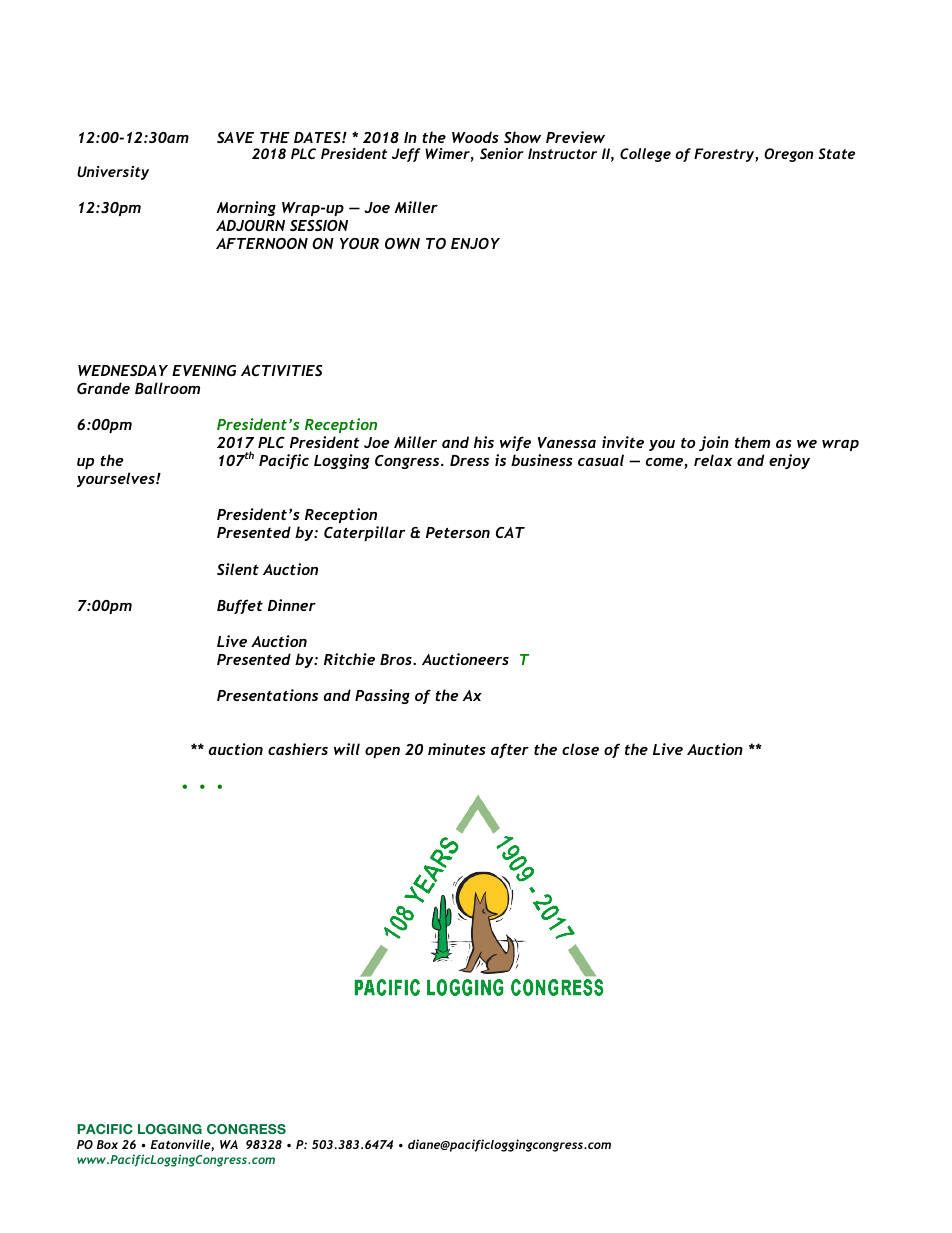  Describe the element at coordinates (397, 659) in the page. I see `Bros` at that location.
